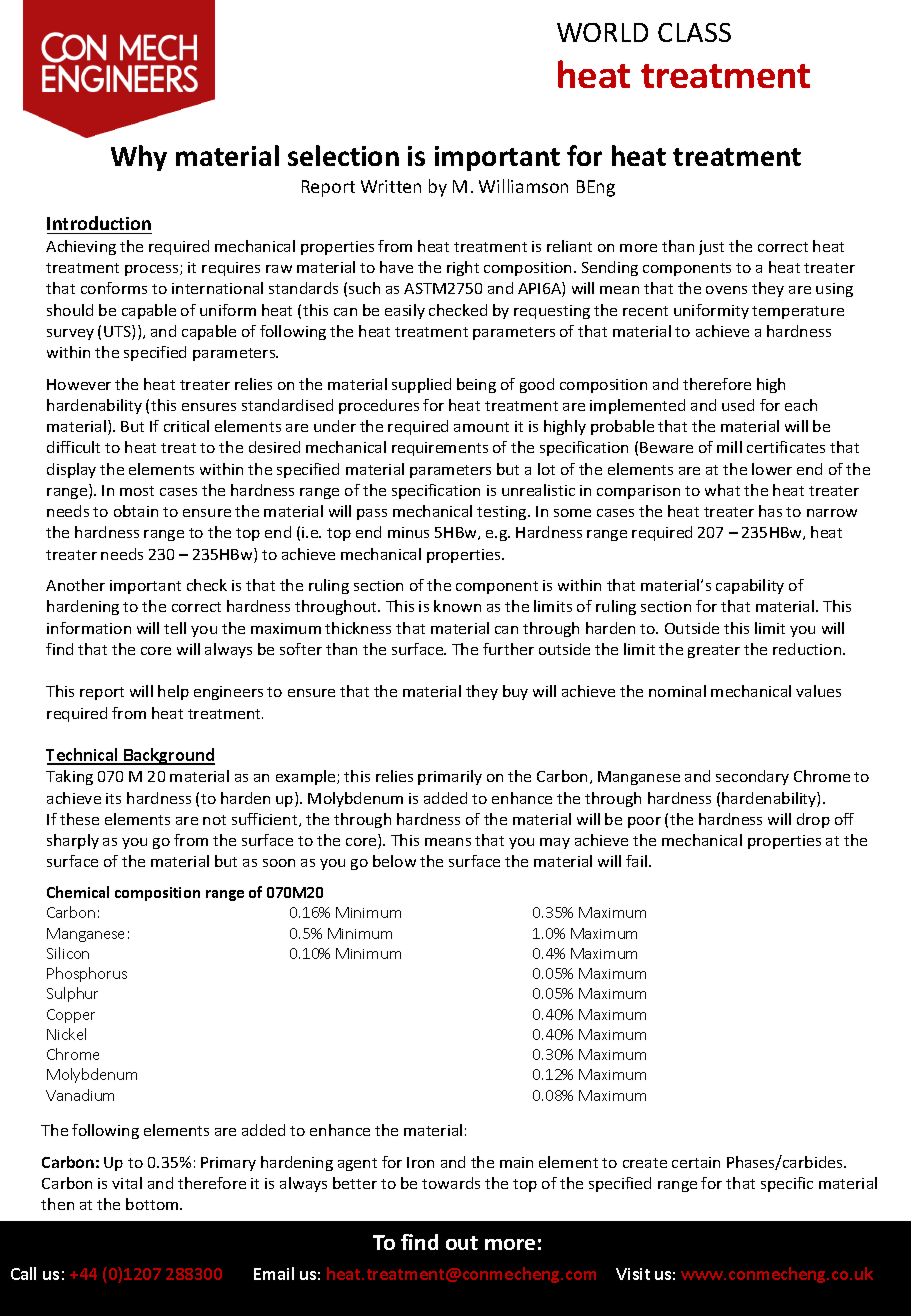 This screenshot has width=911, height=1316. I want to click on selection, so click(343, 155).
